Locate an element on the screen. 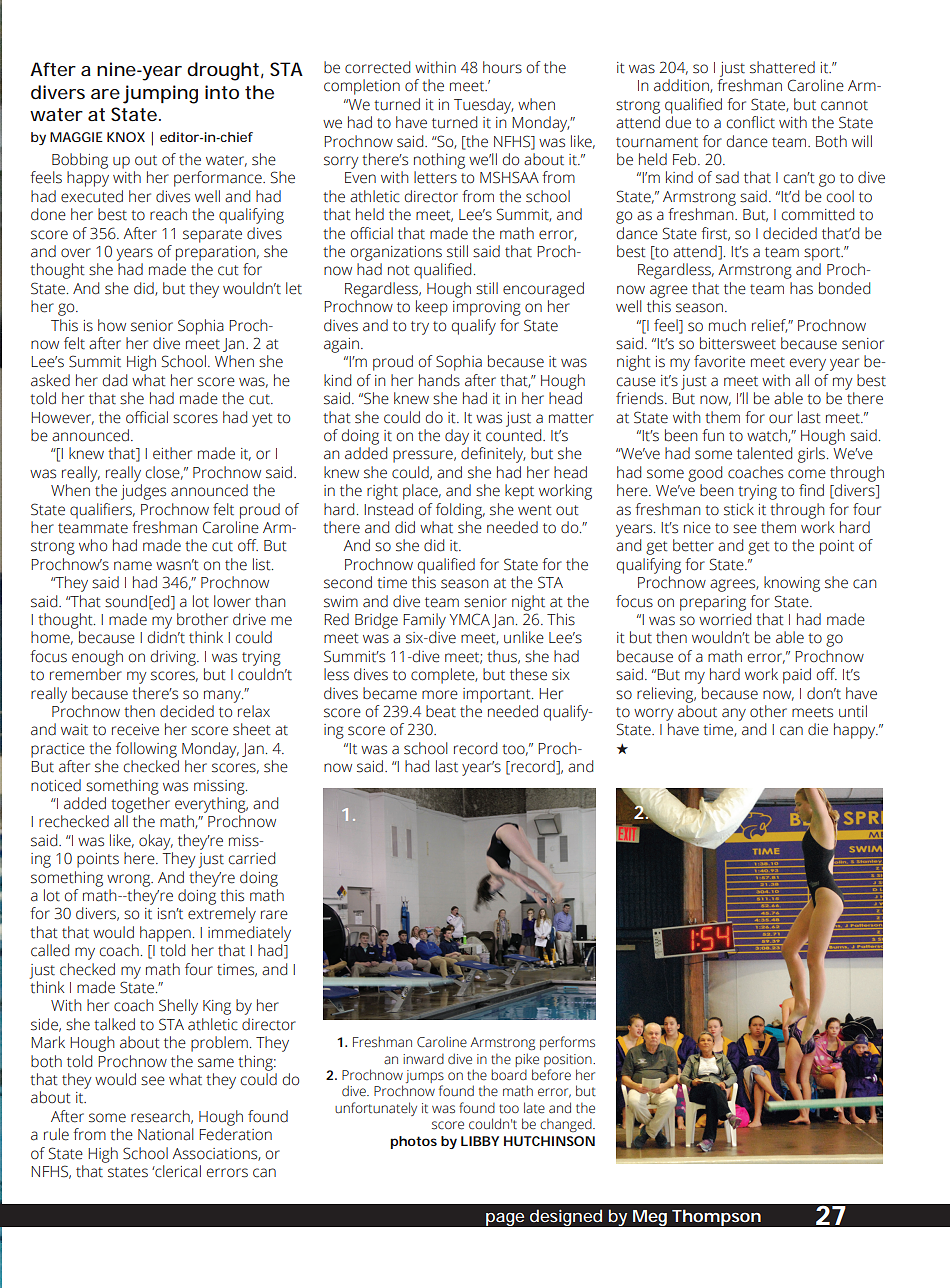 The width and height of the screenshot is (950, 1288). Tuesday is located at coordinates (483, 106).
